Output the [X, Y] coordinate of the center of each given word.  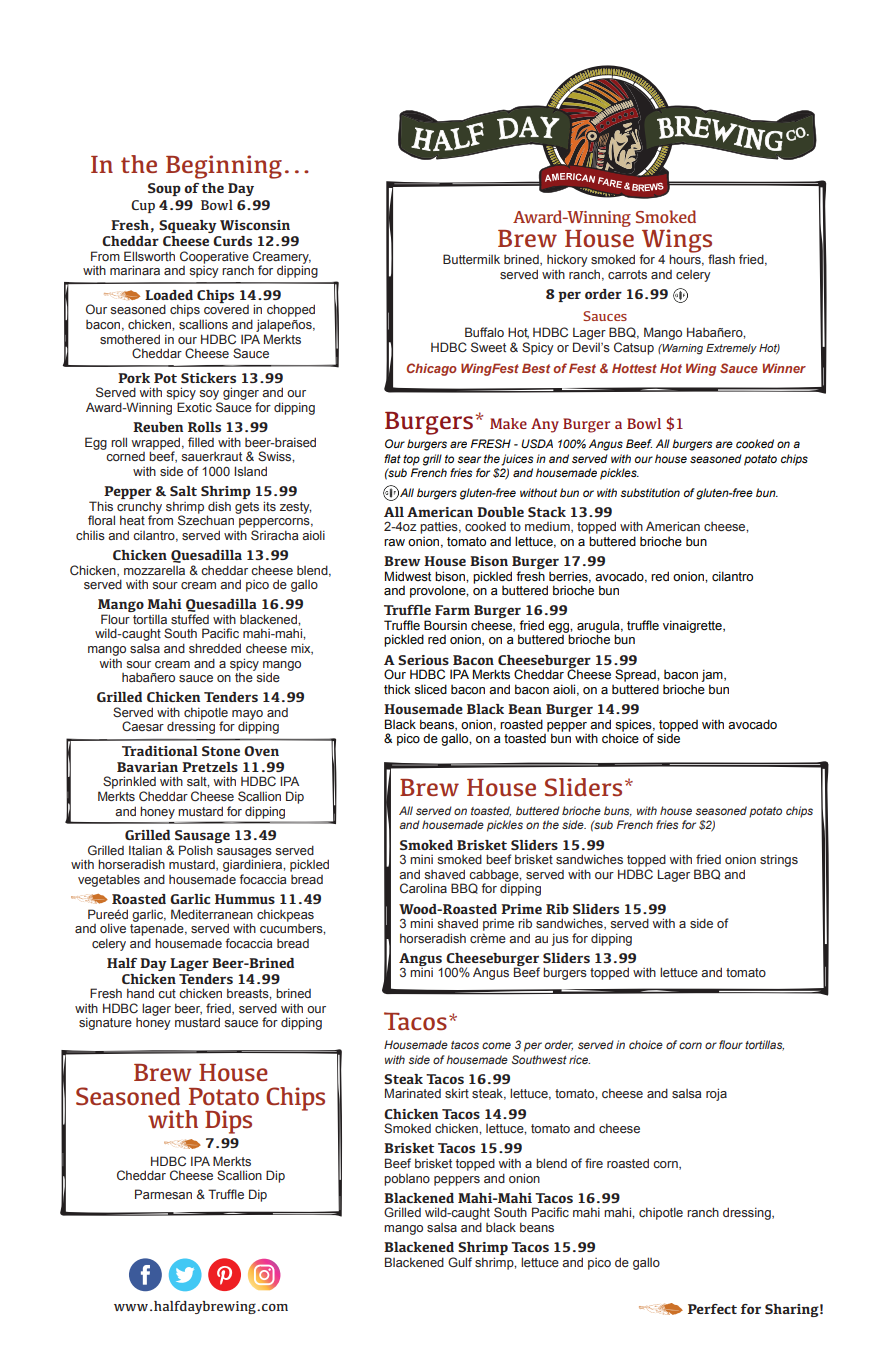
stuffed [190, 619]
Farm [452, 610]
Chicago [432, 369]
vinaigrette [693, 626]
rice [579, 1059]
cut [167, 993]
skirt [457, 1093]
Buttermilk [471, 259]
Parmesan [163, 1194]
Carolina [423, 888]
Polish [196, 850]
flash [721, 259]
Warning [682, 349]
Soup [164, 189]
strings [779, 860]
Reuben [158, 427]
